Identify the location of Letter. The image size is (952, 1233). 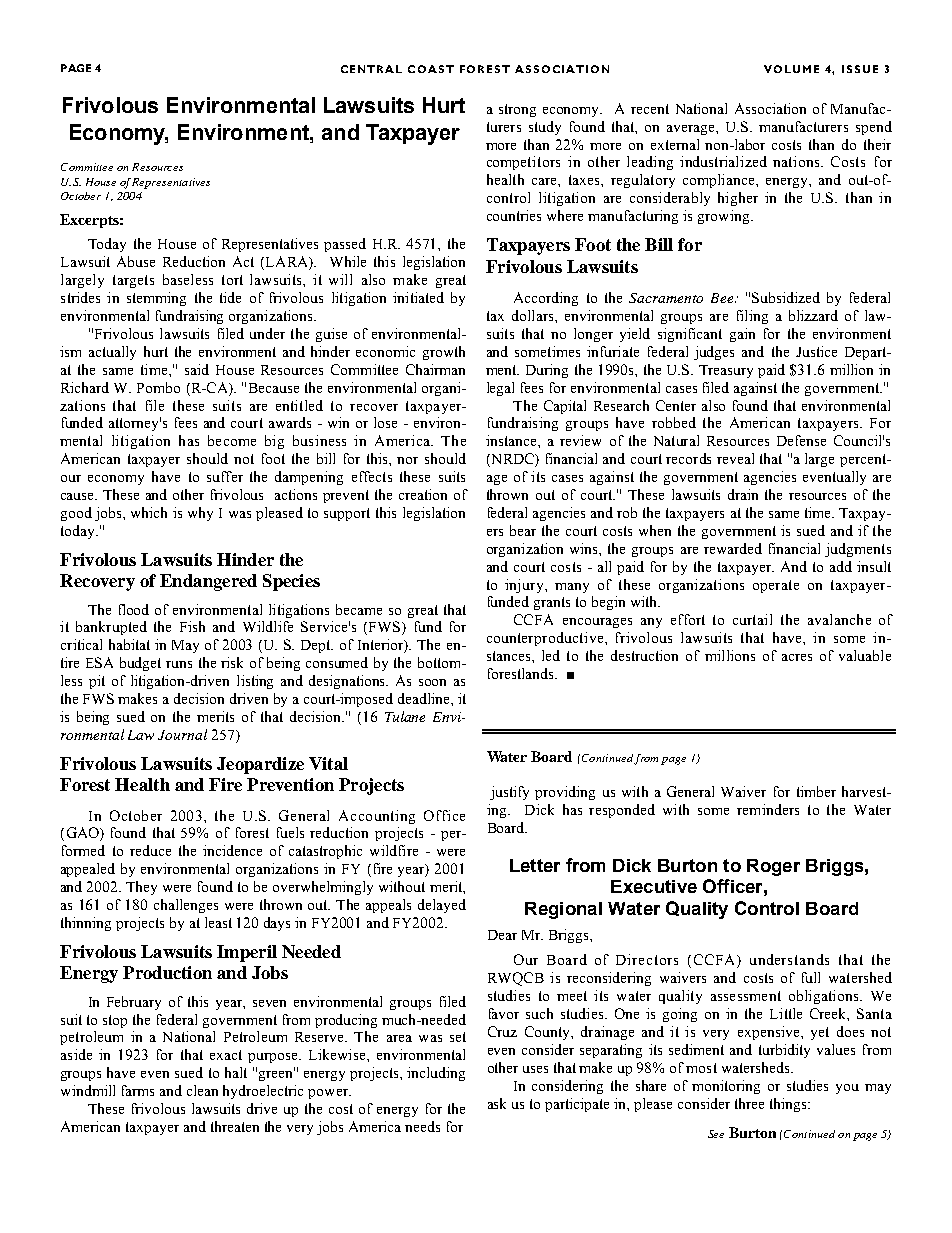
(535, 865).
